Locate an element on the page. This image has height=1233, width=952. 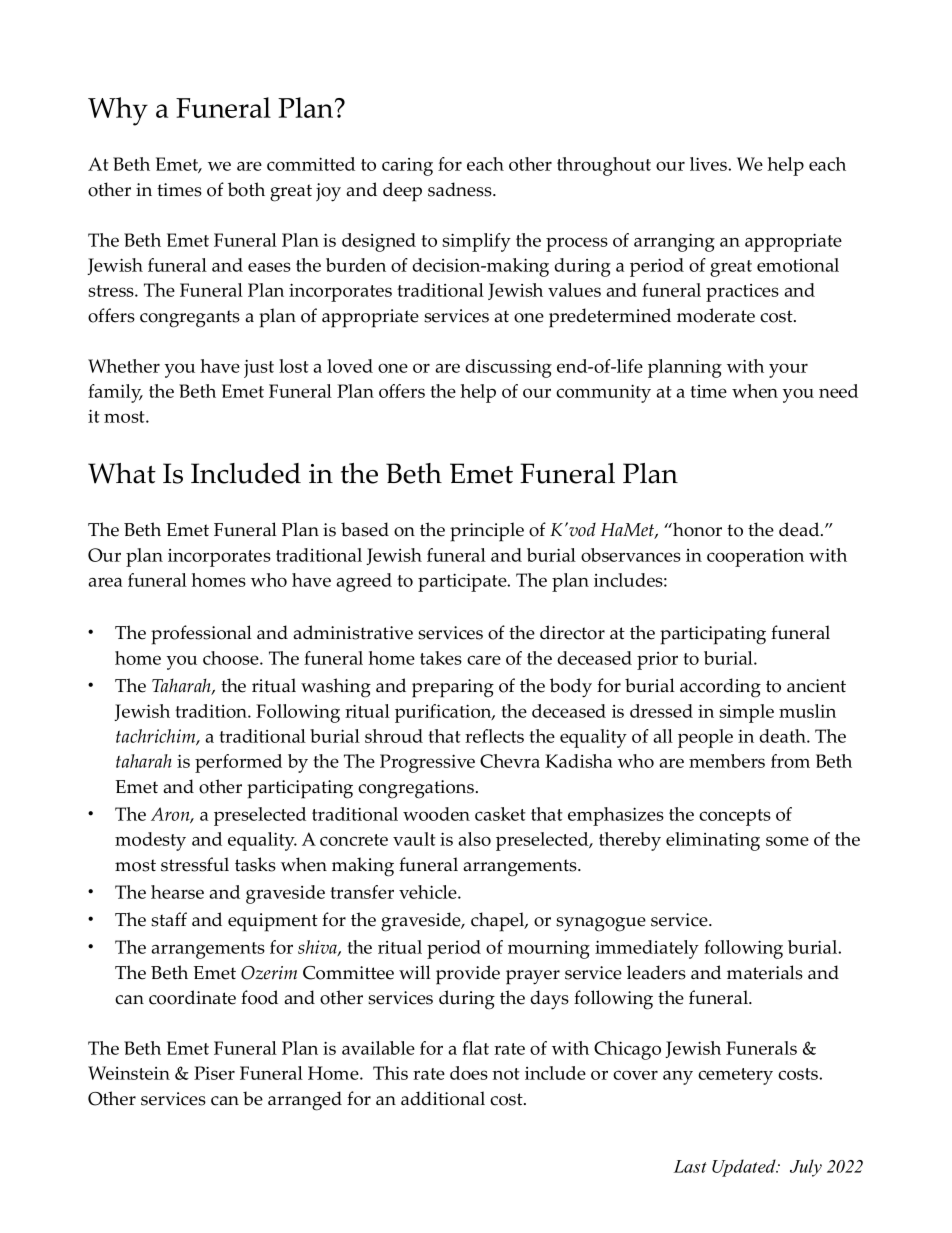
care is located at coordinates (484, 660).
